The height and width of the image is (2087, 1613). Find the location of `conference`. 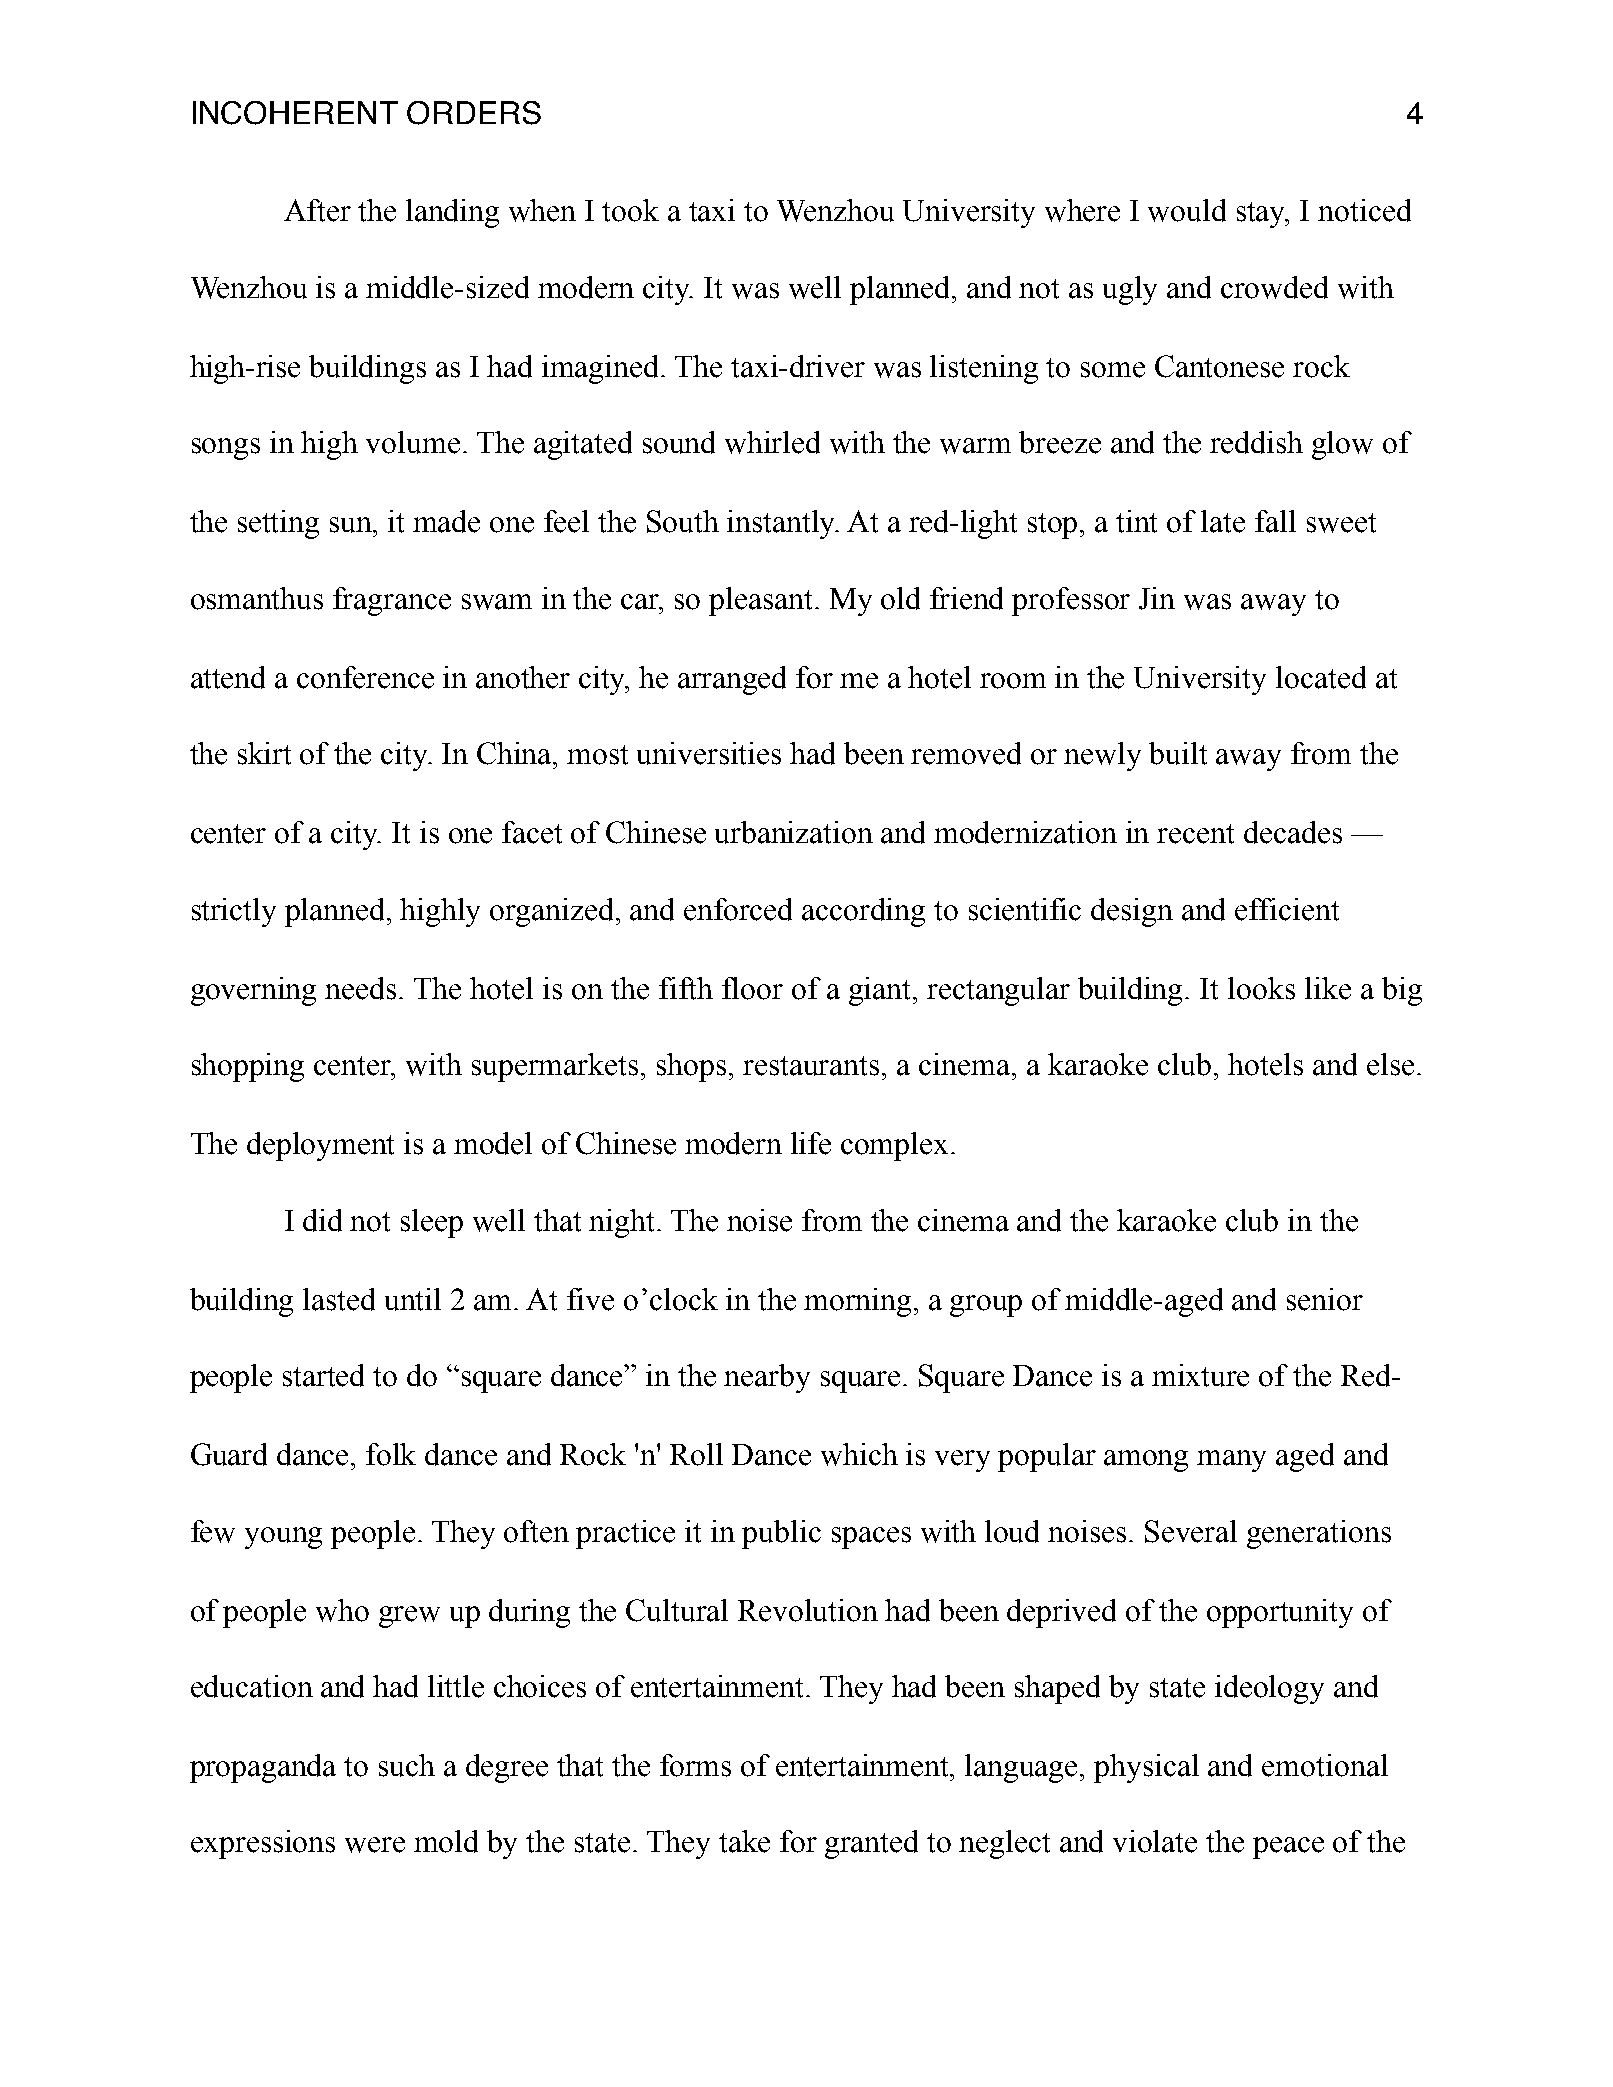

conference is located at coordinates (365, 677).
